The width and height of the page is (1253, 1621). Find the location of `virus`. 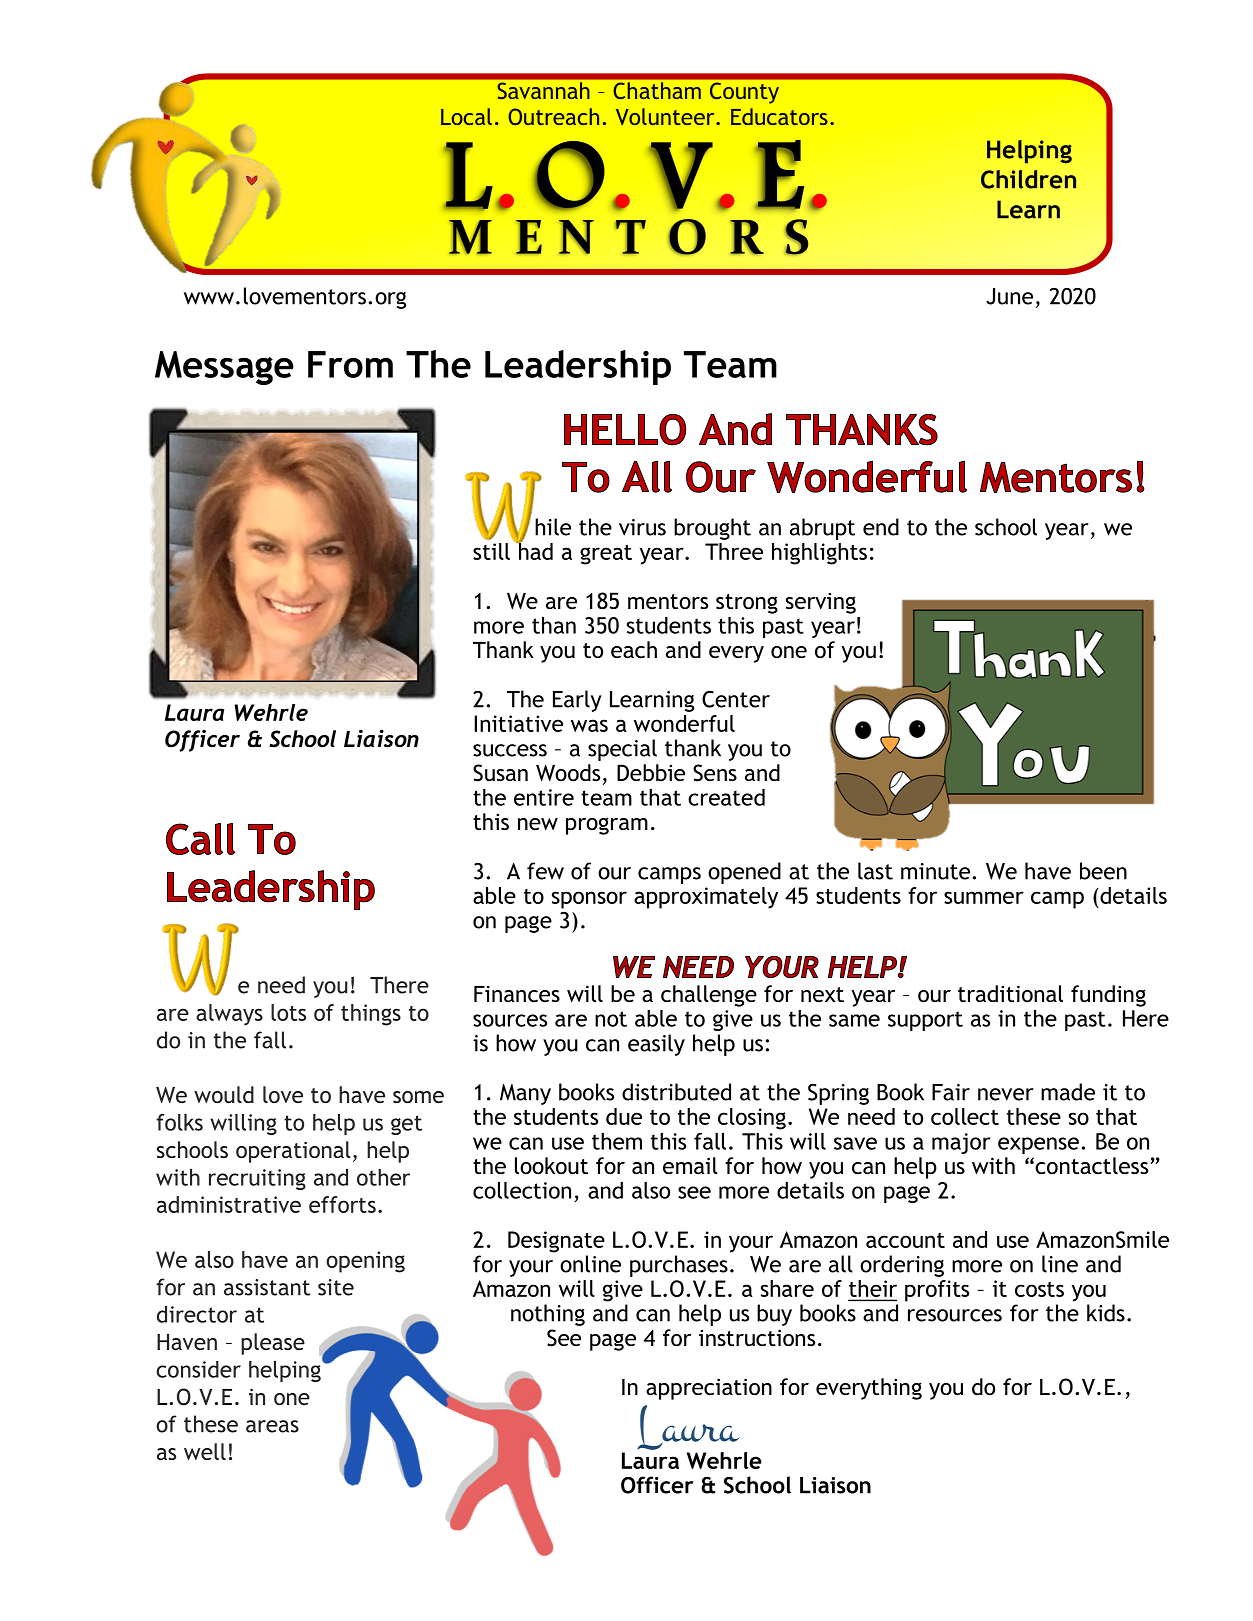

virus is located at coordinates (642, 527).
